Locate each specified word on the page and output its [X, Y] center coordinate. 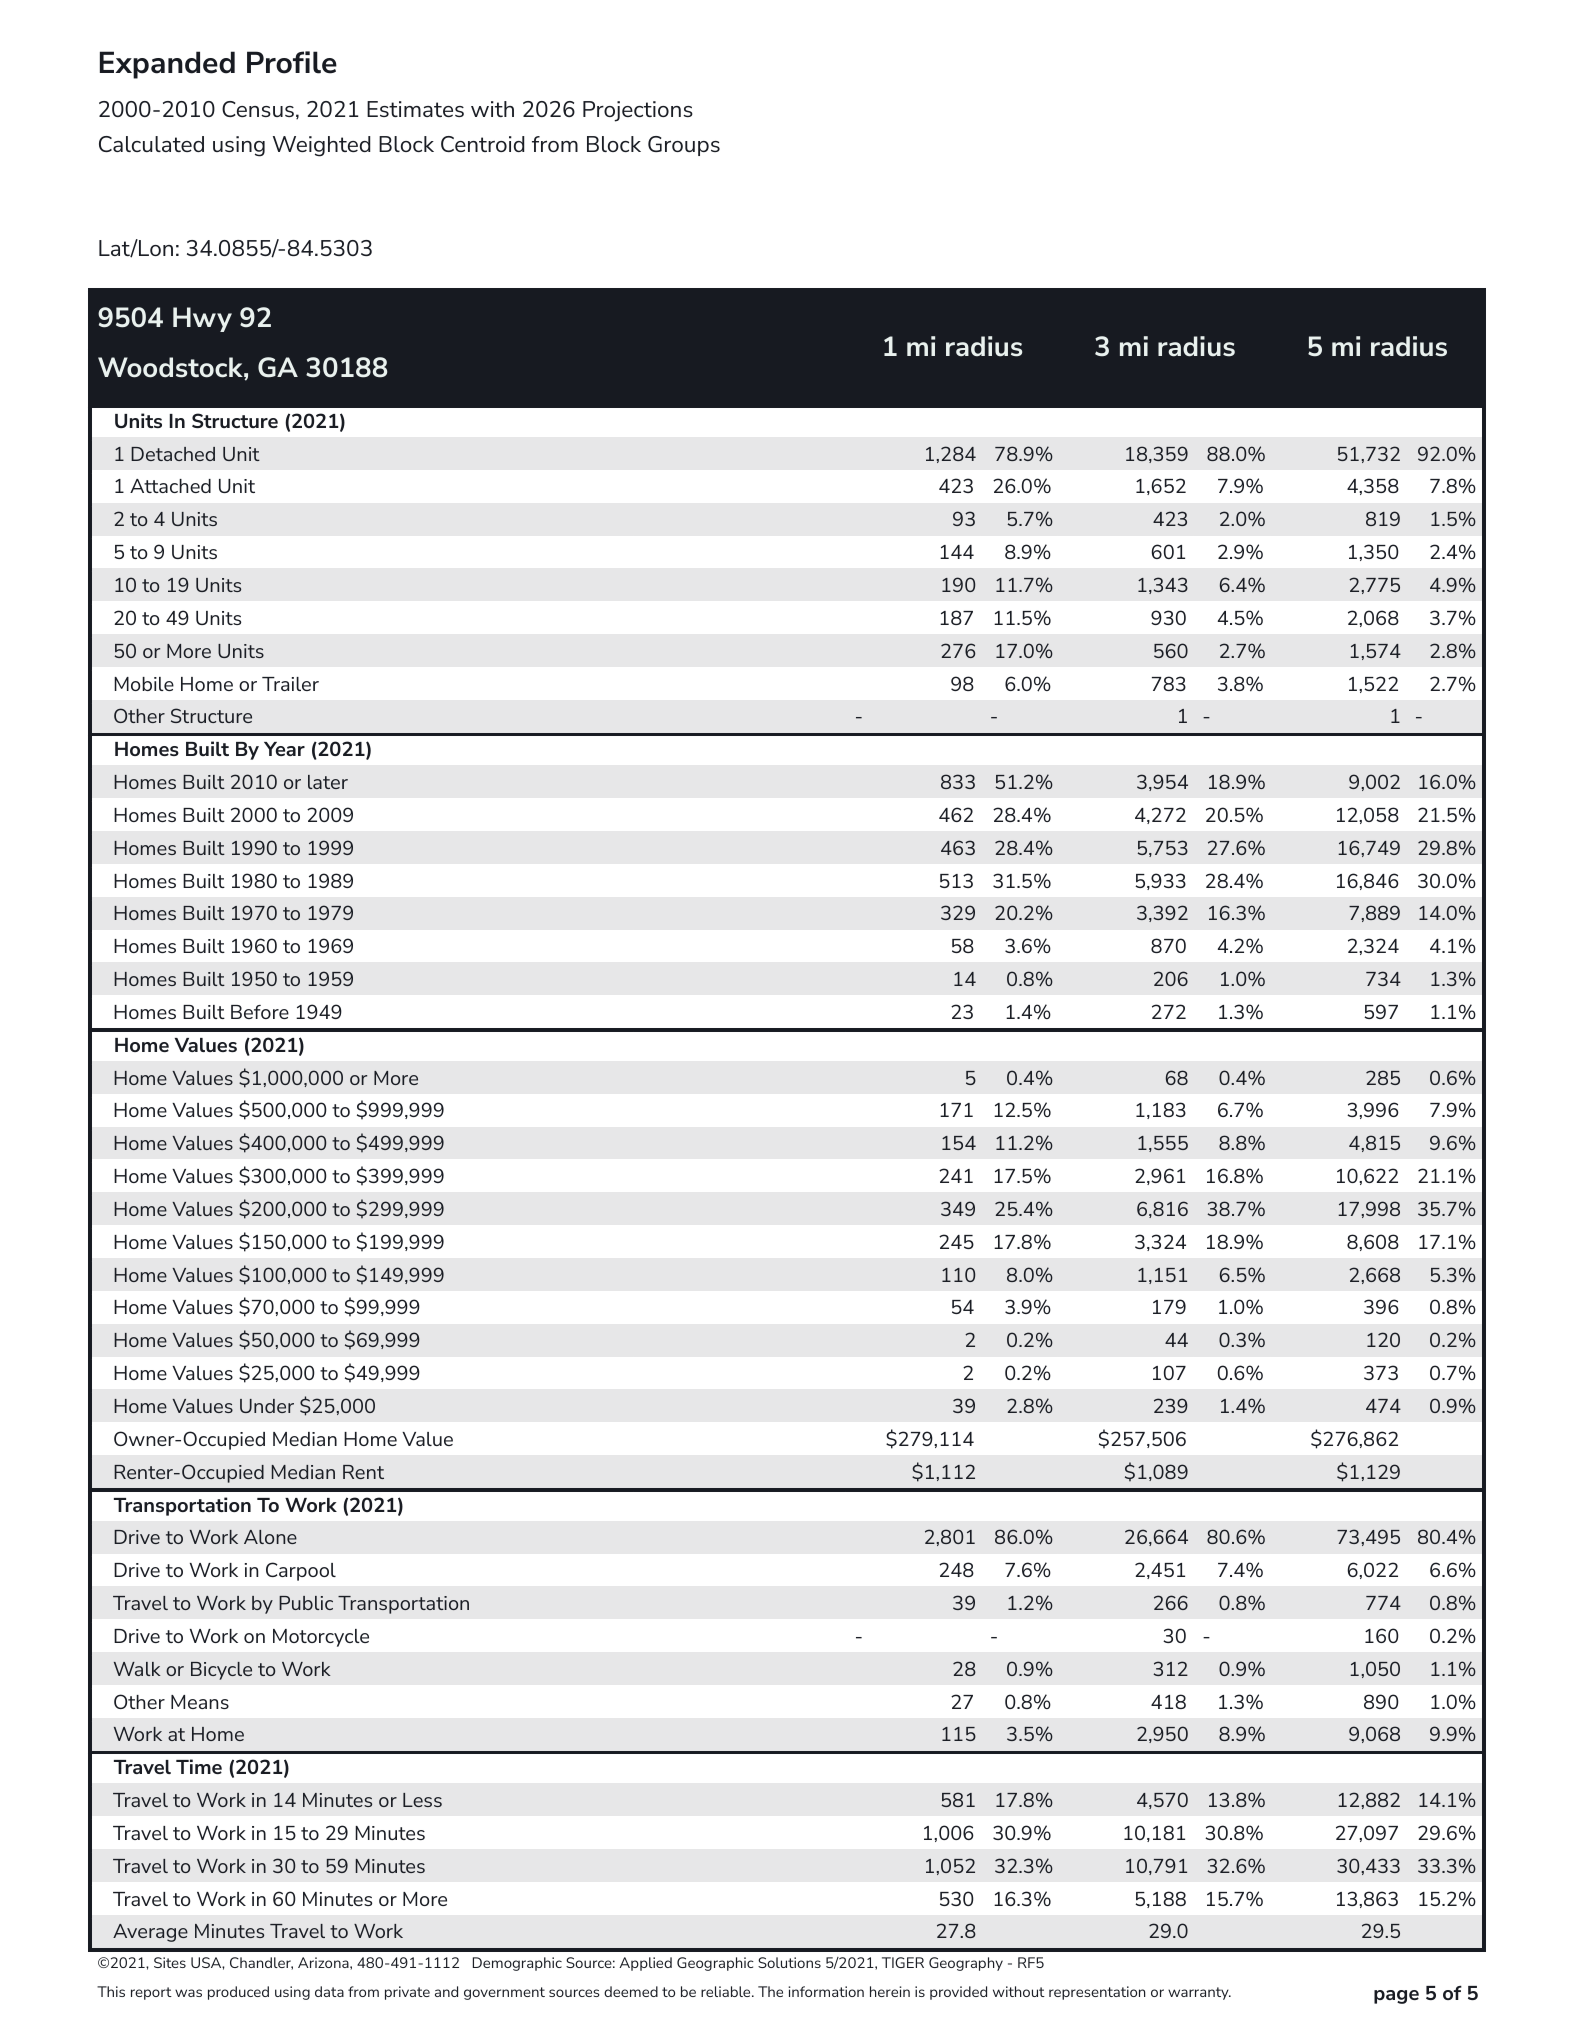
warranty [1199, 1993]
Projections [638, 111]
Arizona [324, 1962]
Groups [684, 146]
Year [284, 749]
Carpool [301, 1571]
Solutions [789, 1962]
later [328, 782]
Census [258, 109]
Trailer [290, 684]
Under [267, 1406]
